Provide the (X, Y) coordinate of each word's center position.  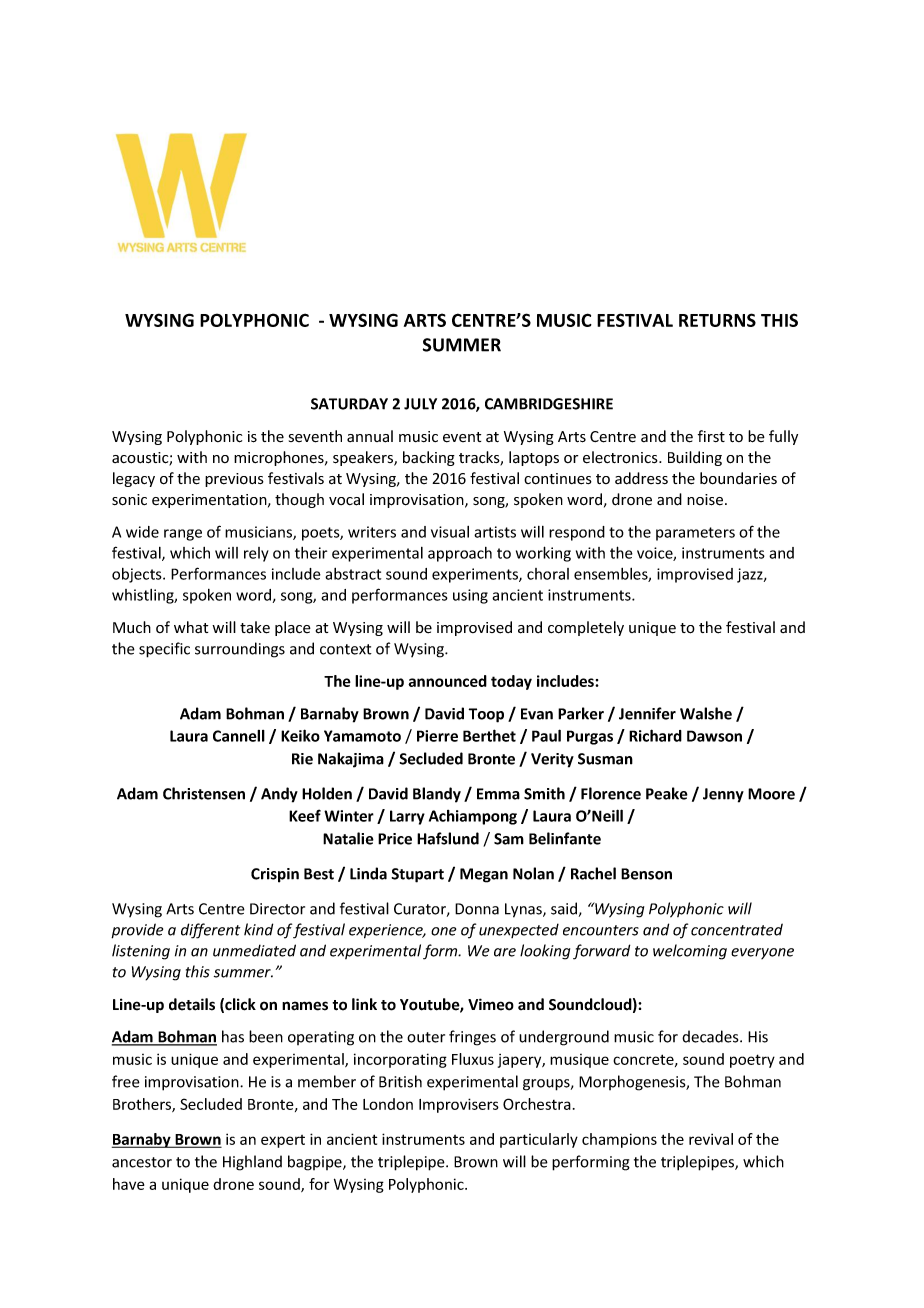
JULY (420, 404)
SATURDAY (349, 404)
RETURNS (717, 320)
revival (711, 1139)
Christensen (204, 793)
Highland (252, 1163)
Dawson (714, 736)
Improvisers (459, 1105)
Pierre (437, 736)
